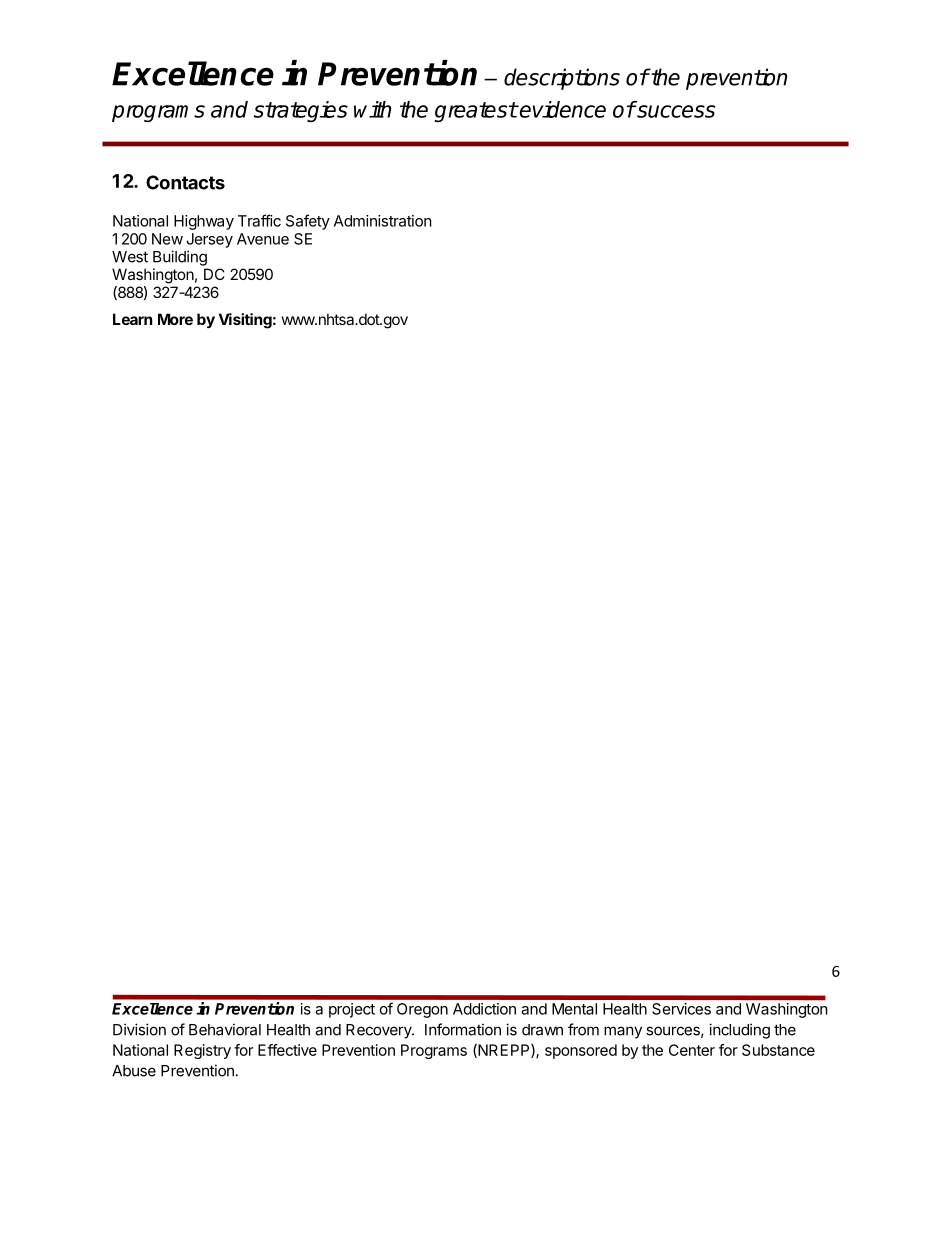  Describe the element at coordinates (202, 1051) in the screenshot. I see `Registry` at that location.
